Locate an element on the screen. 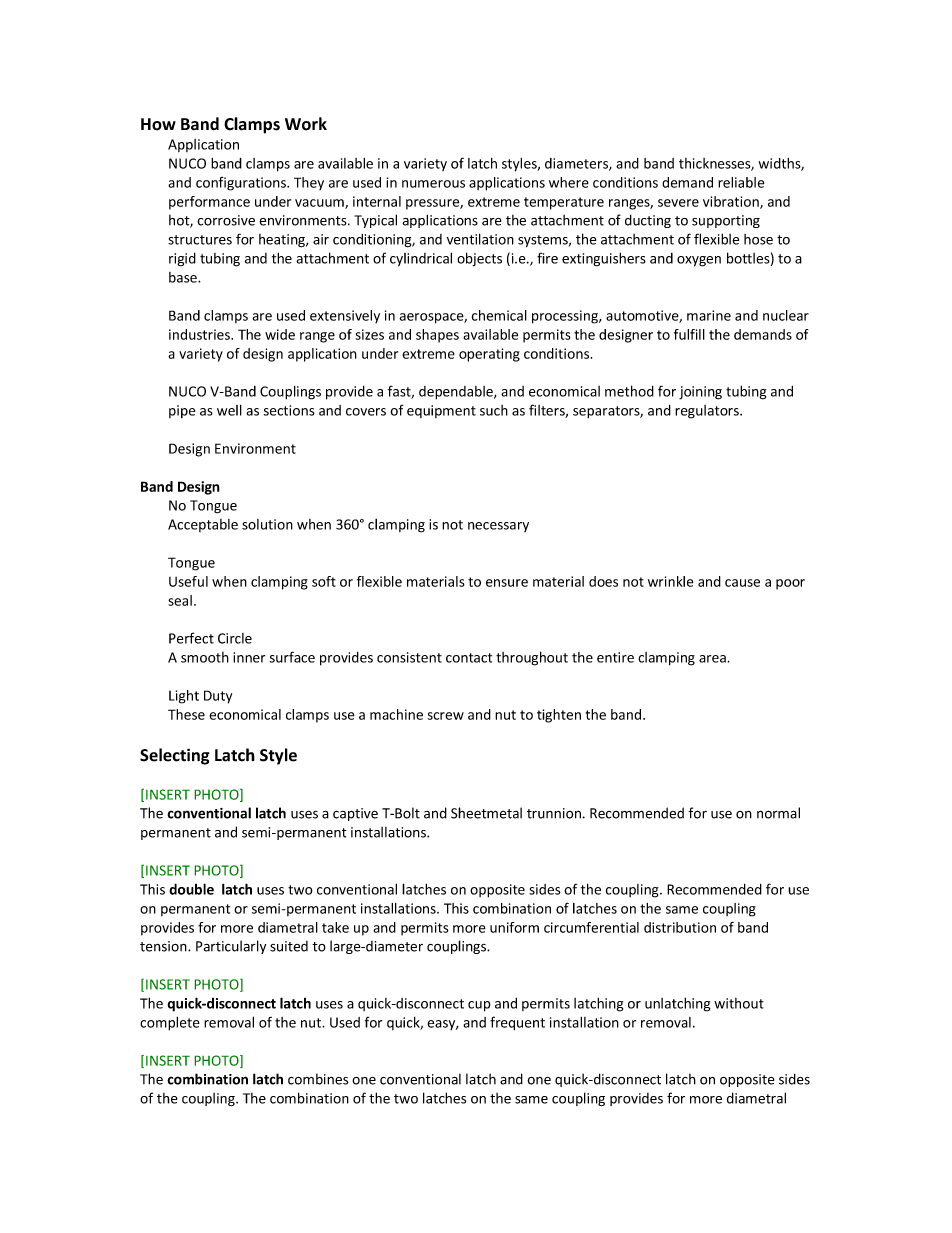  reliable is located at coordinates (741, 182).
